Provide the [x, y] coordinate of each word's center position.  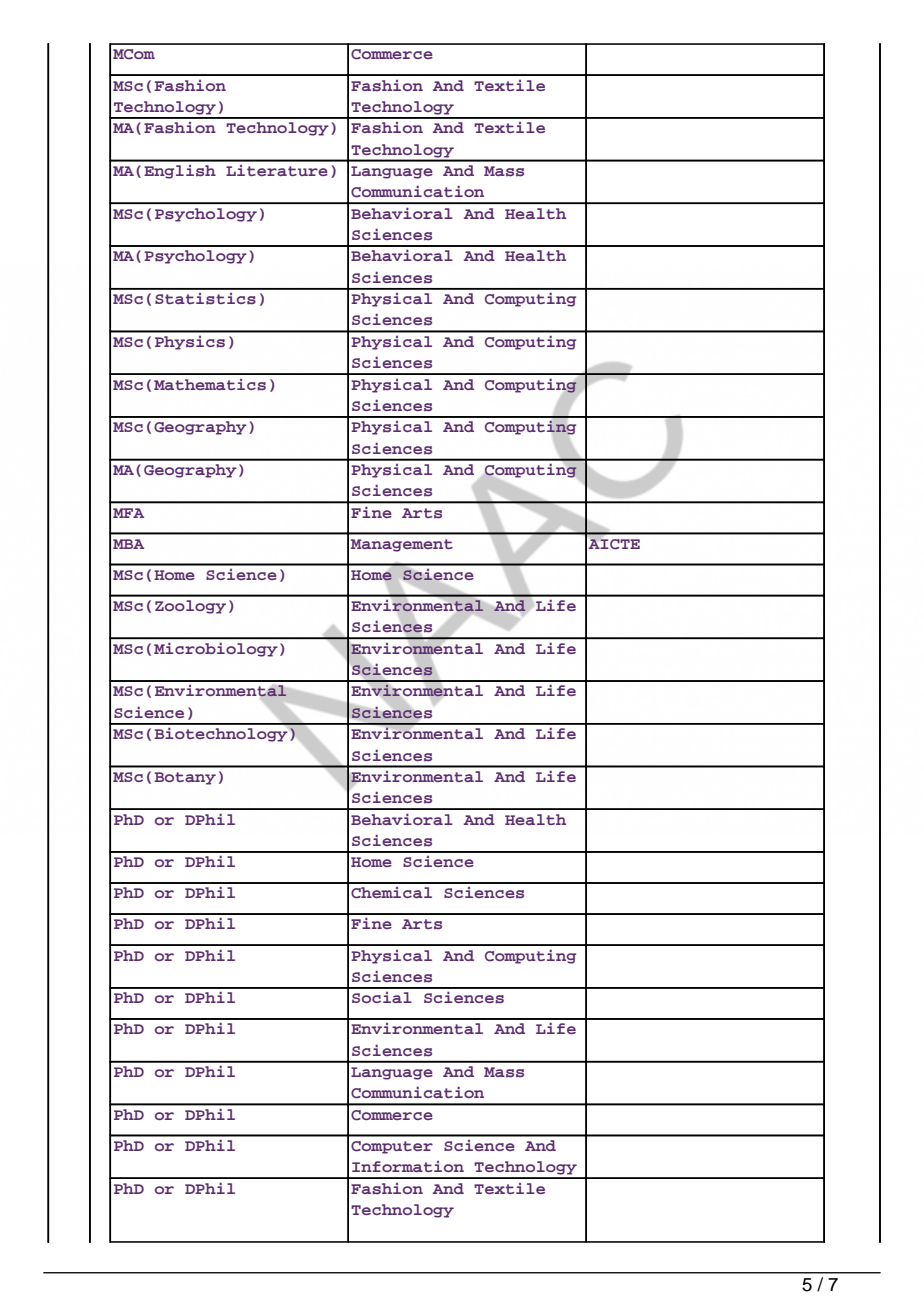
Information [408, 1166]
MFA [128, 513]
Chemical [391, 893]
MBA [128, 544]
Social [382, 997]
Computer [392, 1147]
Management [402, 545]
